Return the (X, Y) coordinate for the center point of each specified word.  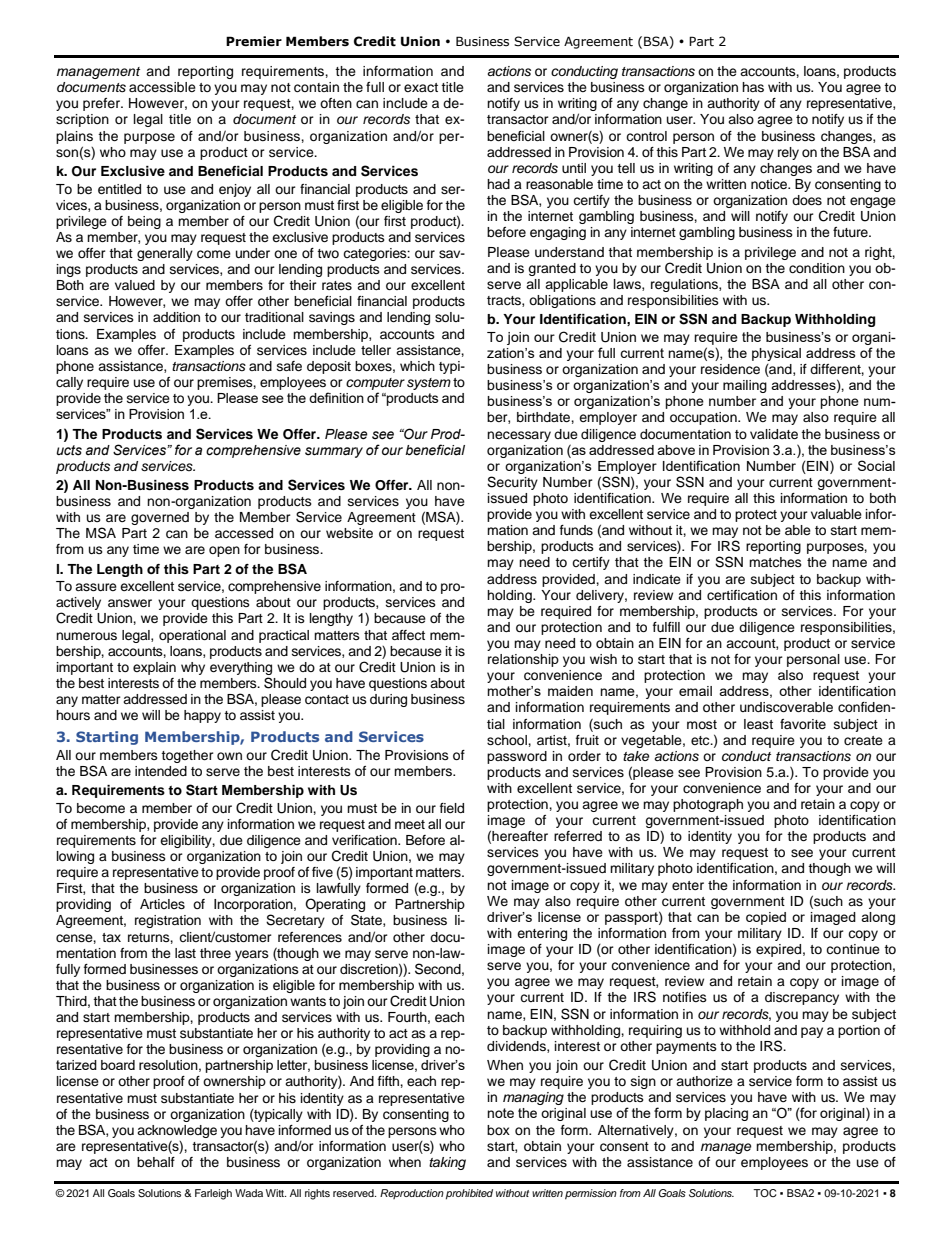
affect (408, 635)
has (753, 87)
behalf (156, 1162)
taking (447, 1163)
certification (742, 595)
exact (421, 87)
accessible (162, 87)
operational (192, 636)
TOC (764, 1193)
